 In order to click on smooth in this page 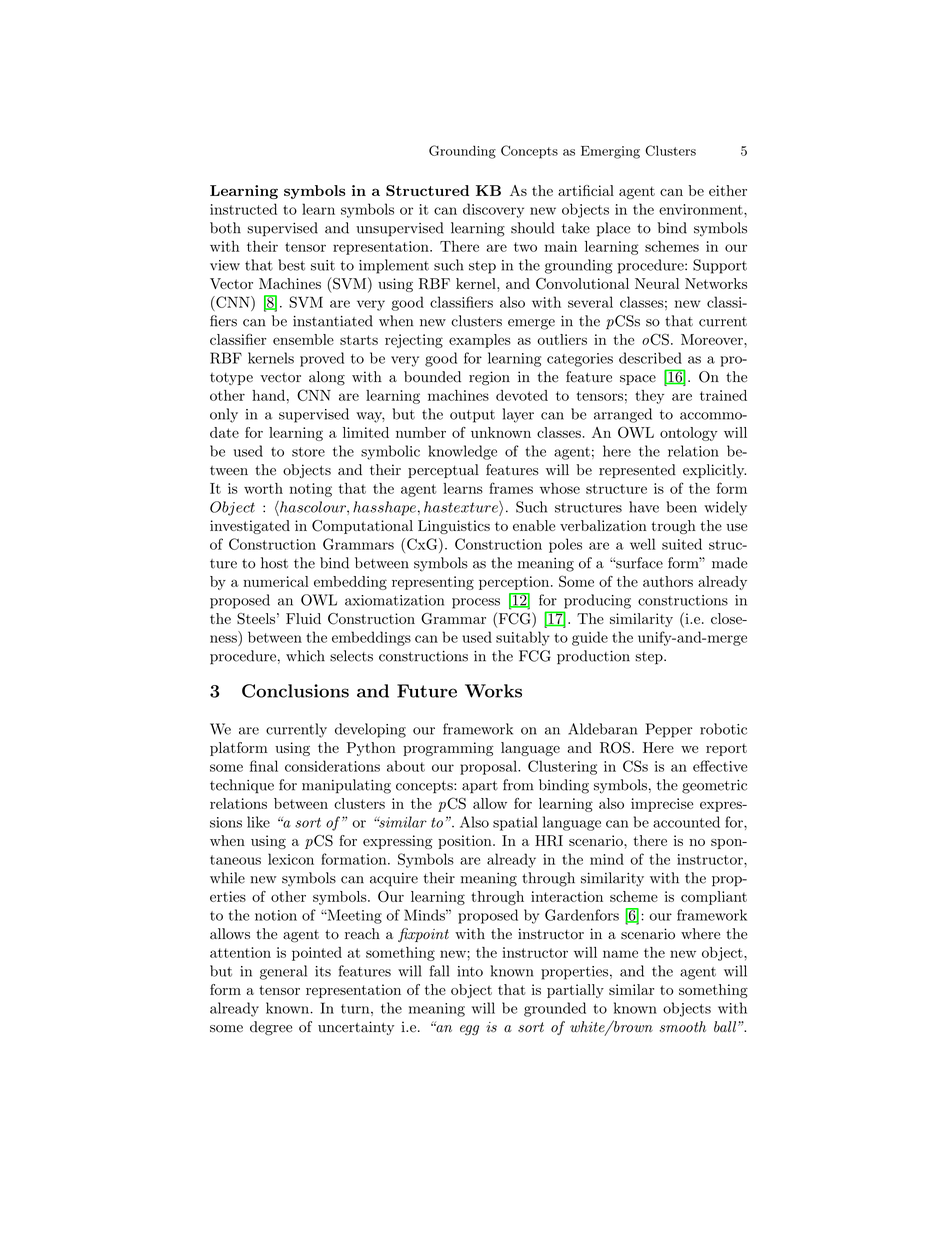, I will do `click(682, 1026)`.
